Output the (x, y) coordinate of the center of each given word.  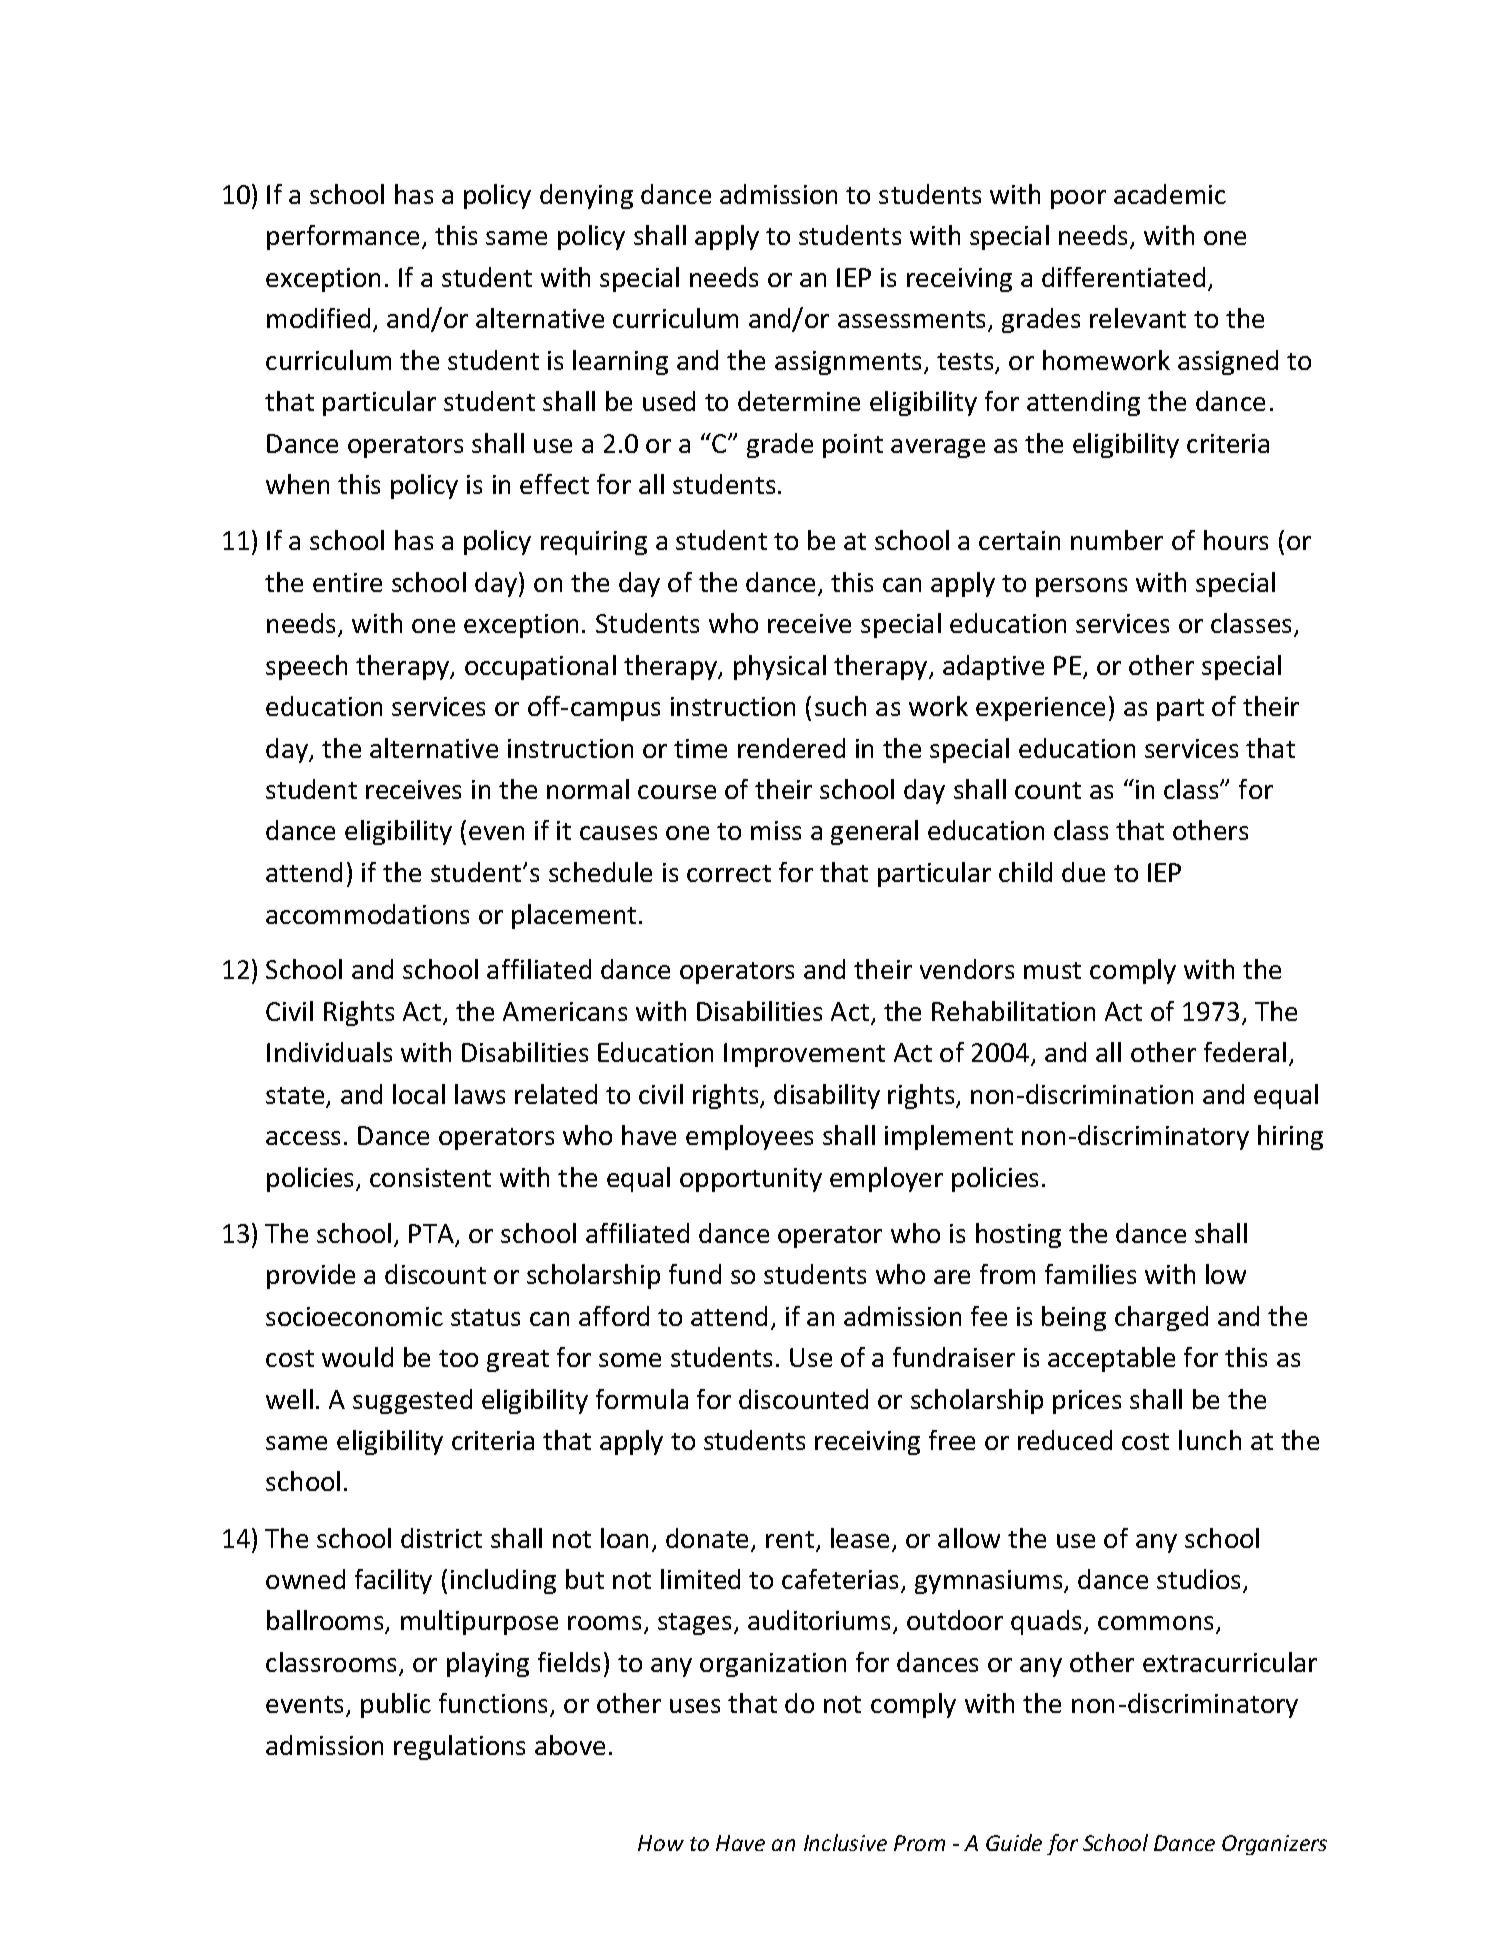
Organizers (1274, 1845)
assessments (913, 321)
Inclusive (845, 1842)
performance (343, 237)
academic (1170, 194)
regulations (459, 1747)
